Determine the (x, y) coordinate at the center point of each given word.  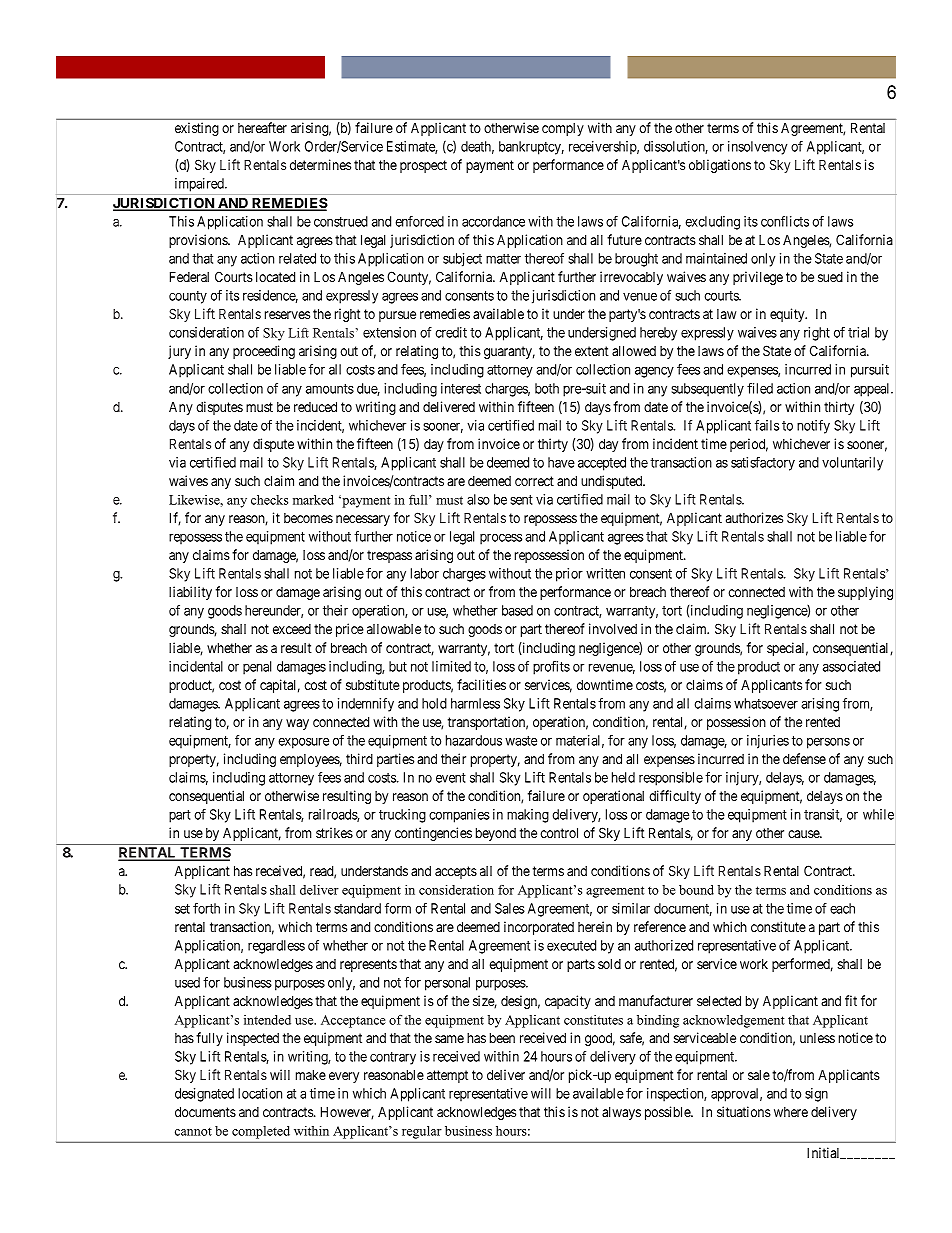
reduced (315, 406)
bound (696, 890)
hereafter (262, 127)
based (517, 610)
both (547, 388)
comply (563, 129)
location (260, 1093)
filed (760, 388)
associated (851, 666)
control (559, 832)
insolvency (757, 148)
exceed (292, 629)
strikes (334, 832)
